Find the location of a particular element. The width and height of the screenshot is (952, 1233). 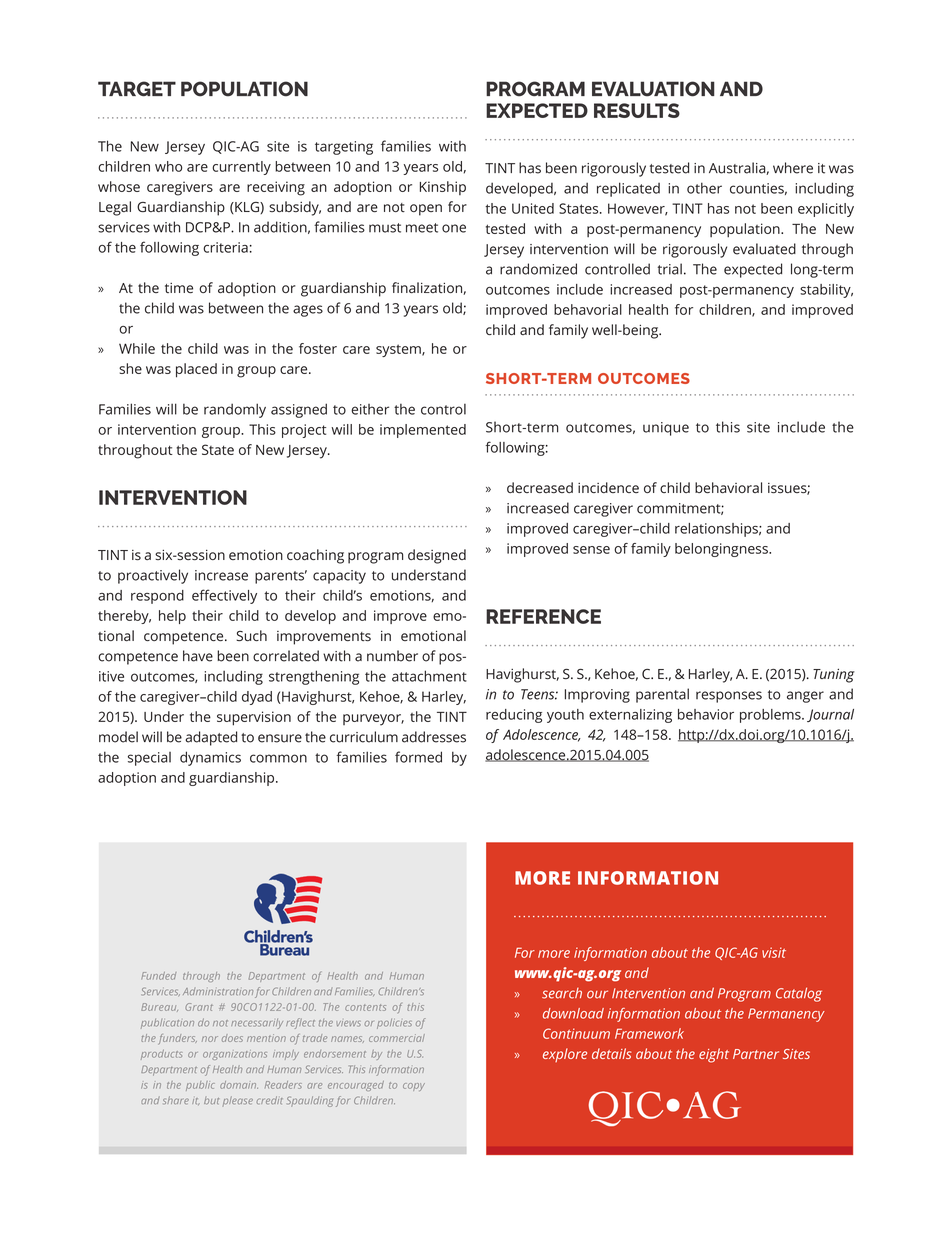

Kinship is located at coordinates (443, 188).
